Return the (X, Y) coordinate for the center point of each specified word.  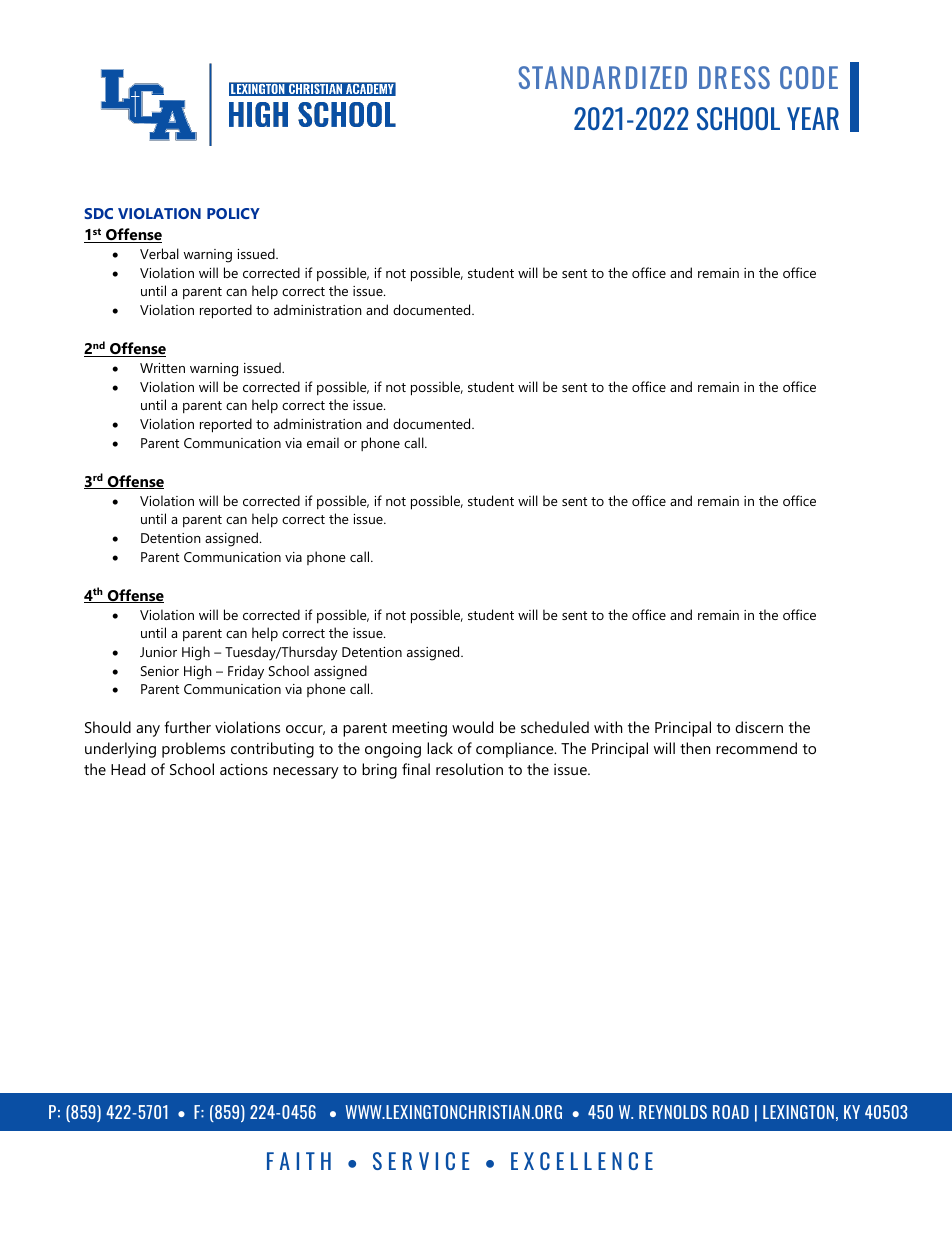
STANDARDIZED (603, 77)
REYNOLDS (673, 1112)
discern (759, 727)
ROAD (731, 1112)
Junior (158, 652)
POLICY (233, 213)
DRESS (734, 77)
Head (128, 769)
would (472, 727)
